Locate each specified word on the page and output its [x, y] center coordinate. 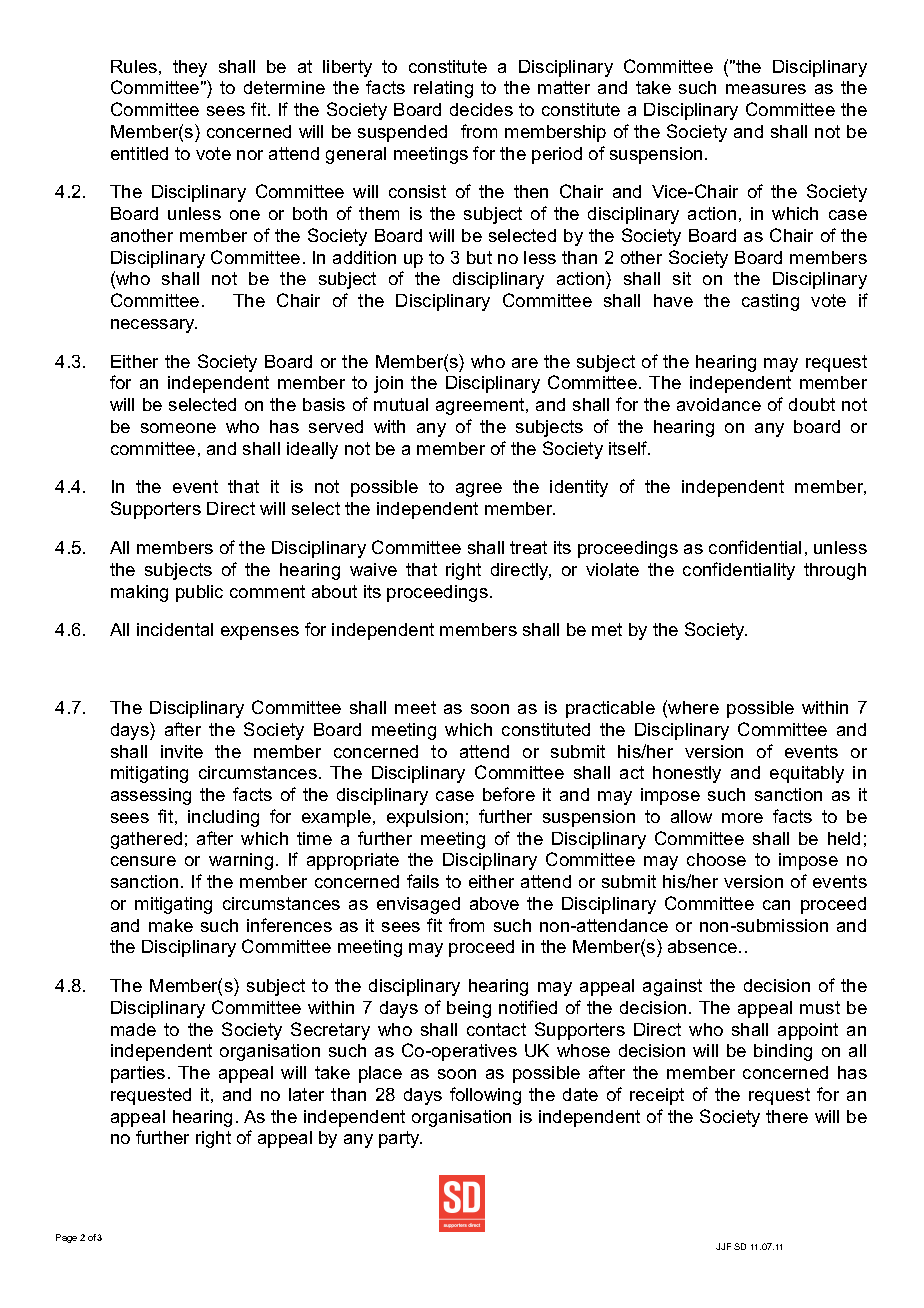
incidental [175, 629]
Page [66, 1238]
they [190, 68]
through [835, 571]
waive [373, 569]
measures [766, 89]
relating [443, 89]
